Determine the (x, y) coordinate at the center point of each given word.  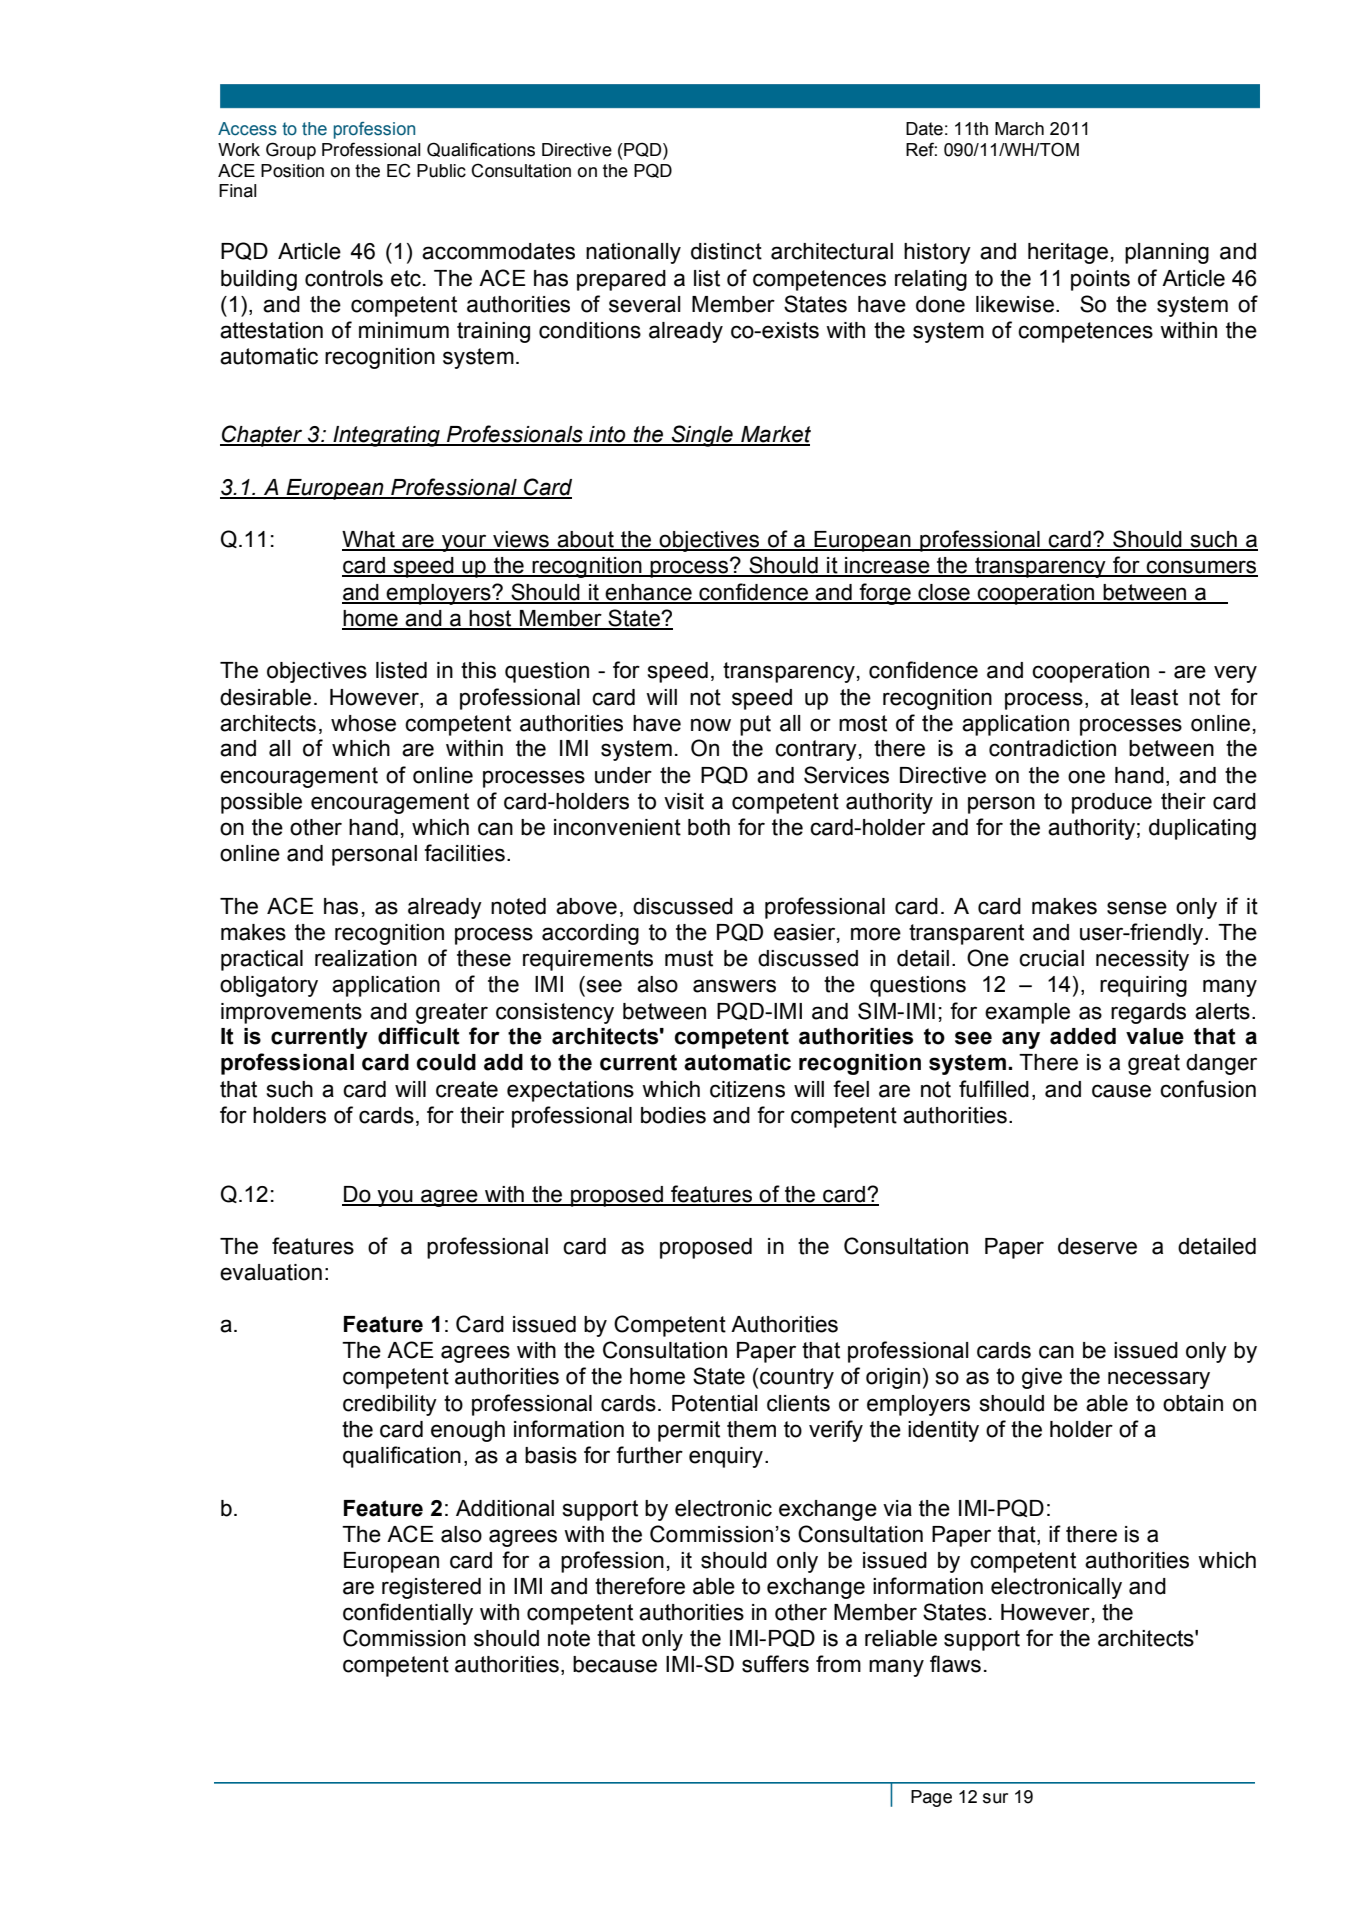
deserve (1097, 1246)
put (755, 725)
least (1154, 697)
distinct (726, 251)
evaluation (271, 1272)
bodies (673, 1115)
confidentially (408, 1614)
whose (363, 723)
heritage (1068, 253)
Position (292, 171)
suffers (775, 1664)
